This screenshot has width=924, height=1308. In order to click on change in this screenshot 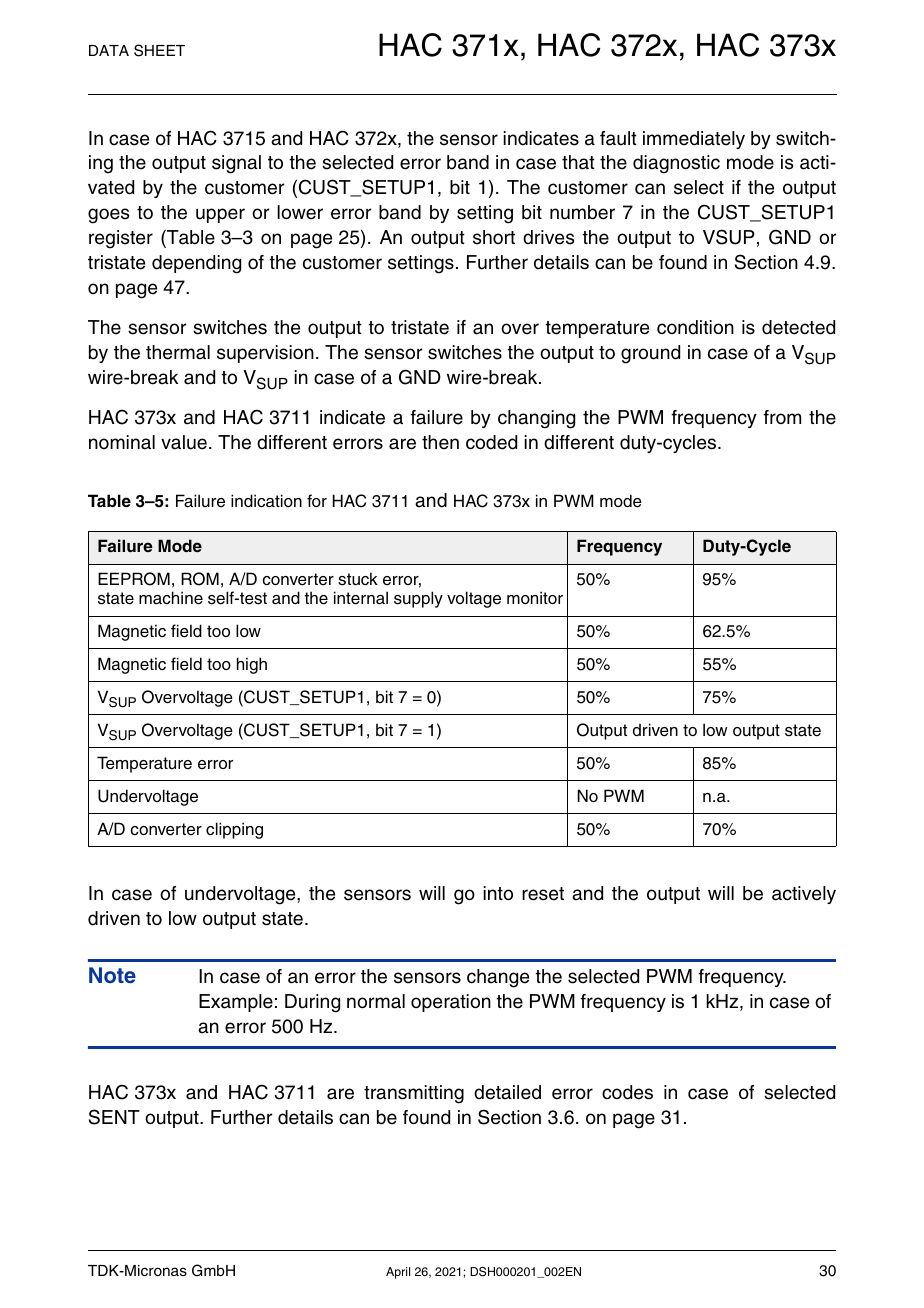, I will do `click(498, 978)`.
